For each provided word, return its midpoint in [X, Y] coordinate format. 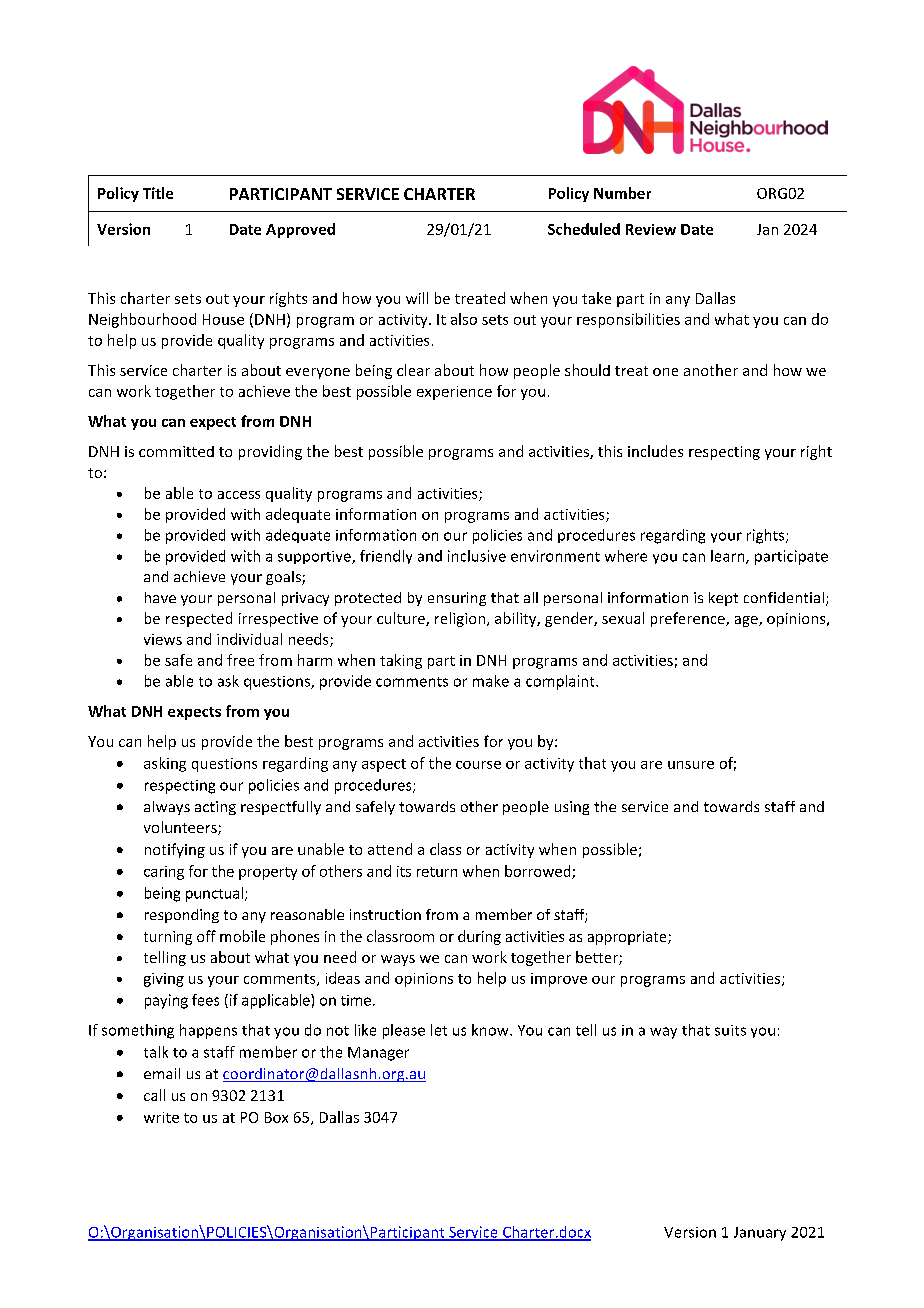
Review [651, 229]
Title [158, 193]
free [240, 660]
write [161, 1117]
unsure [691, 765]
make [491, 681]
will [417, 298]
